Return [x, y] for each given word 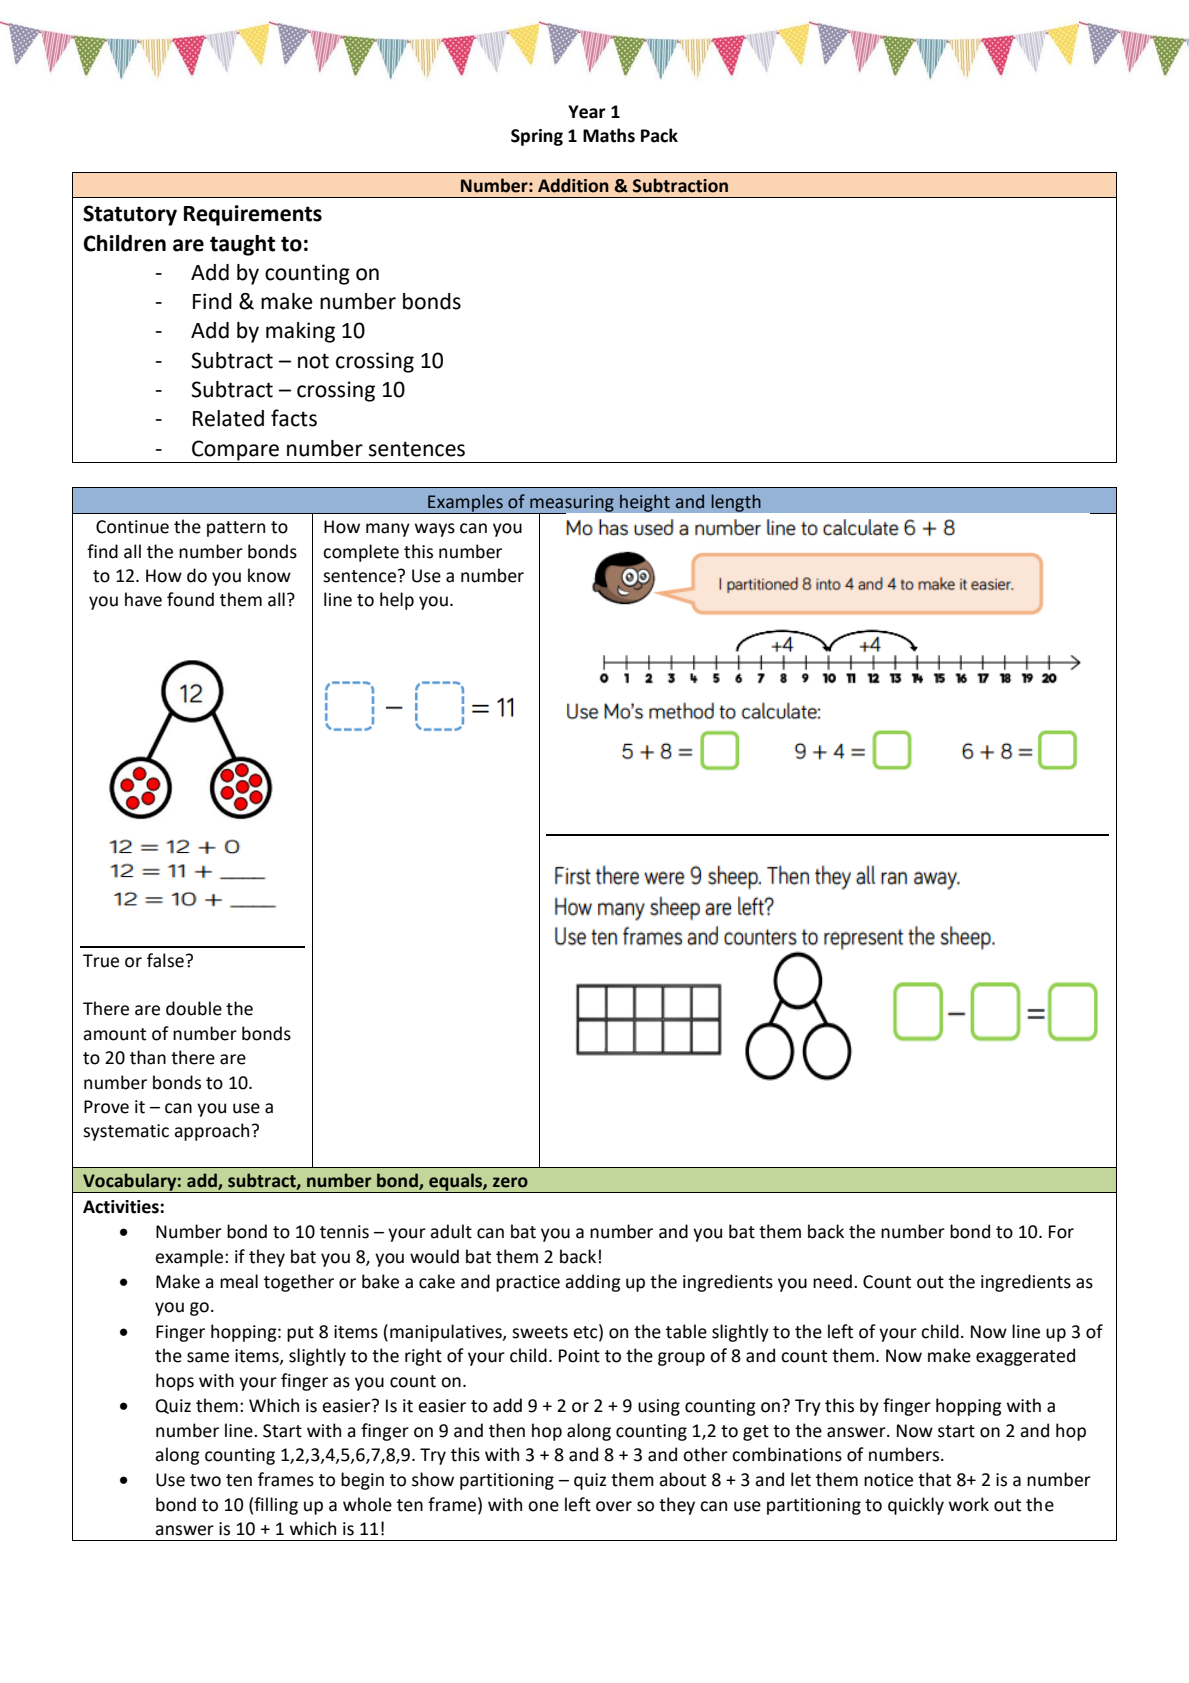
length [736, 503]
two [205, 1480]
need [832, 1281]
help [397, 601]
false [165, 960]
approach [211, 1132]
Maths [609, 135]
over [614, 1506]
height [644, 503]
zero [510, 1182]
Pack [659, 135]
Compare [235, 450]
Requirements [253, 215]
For [1061, 1232]
